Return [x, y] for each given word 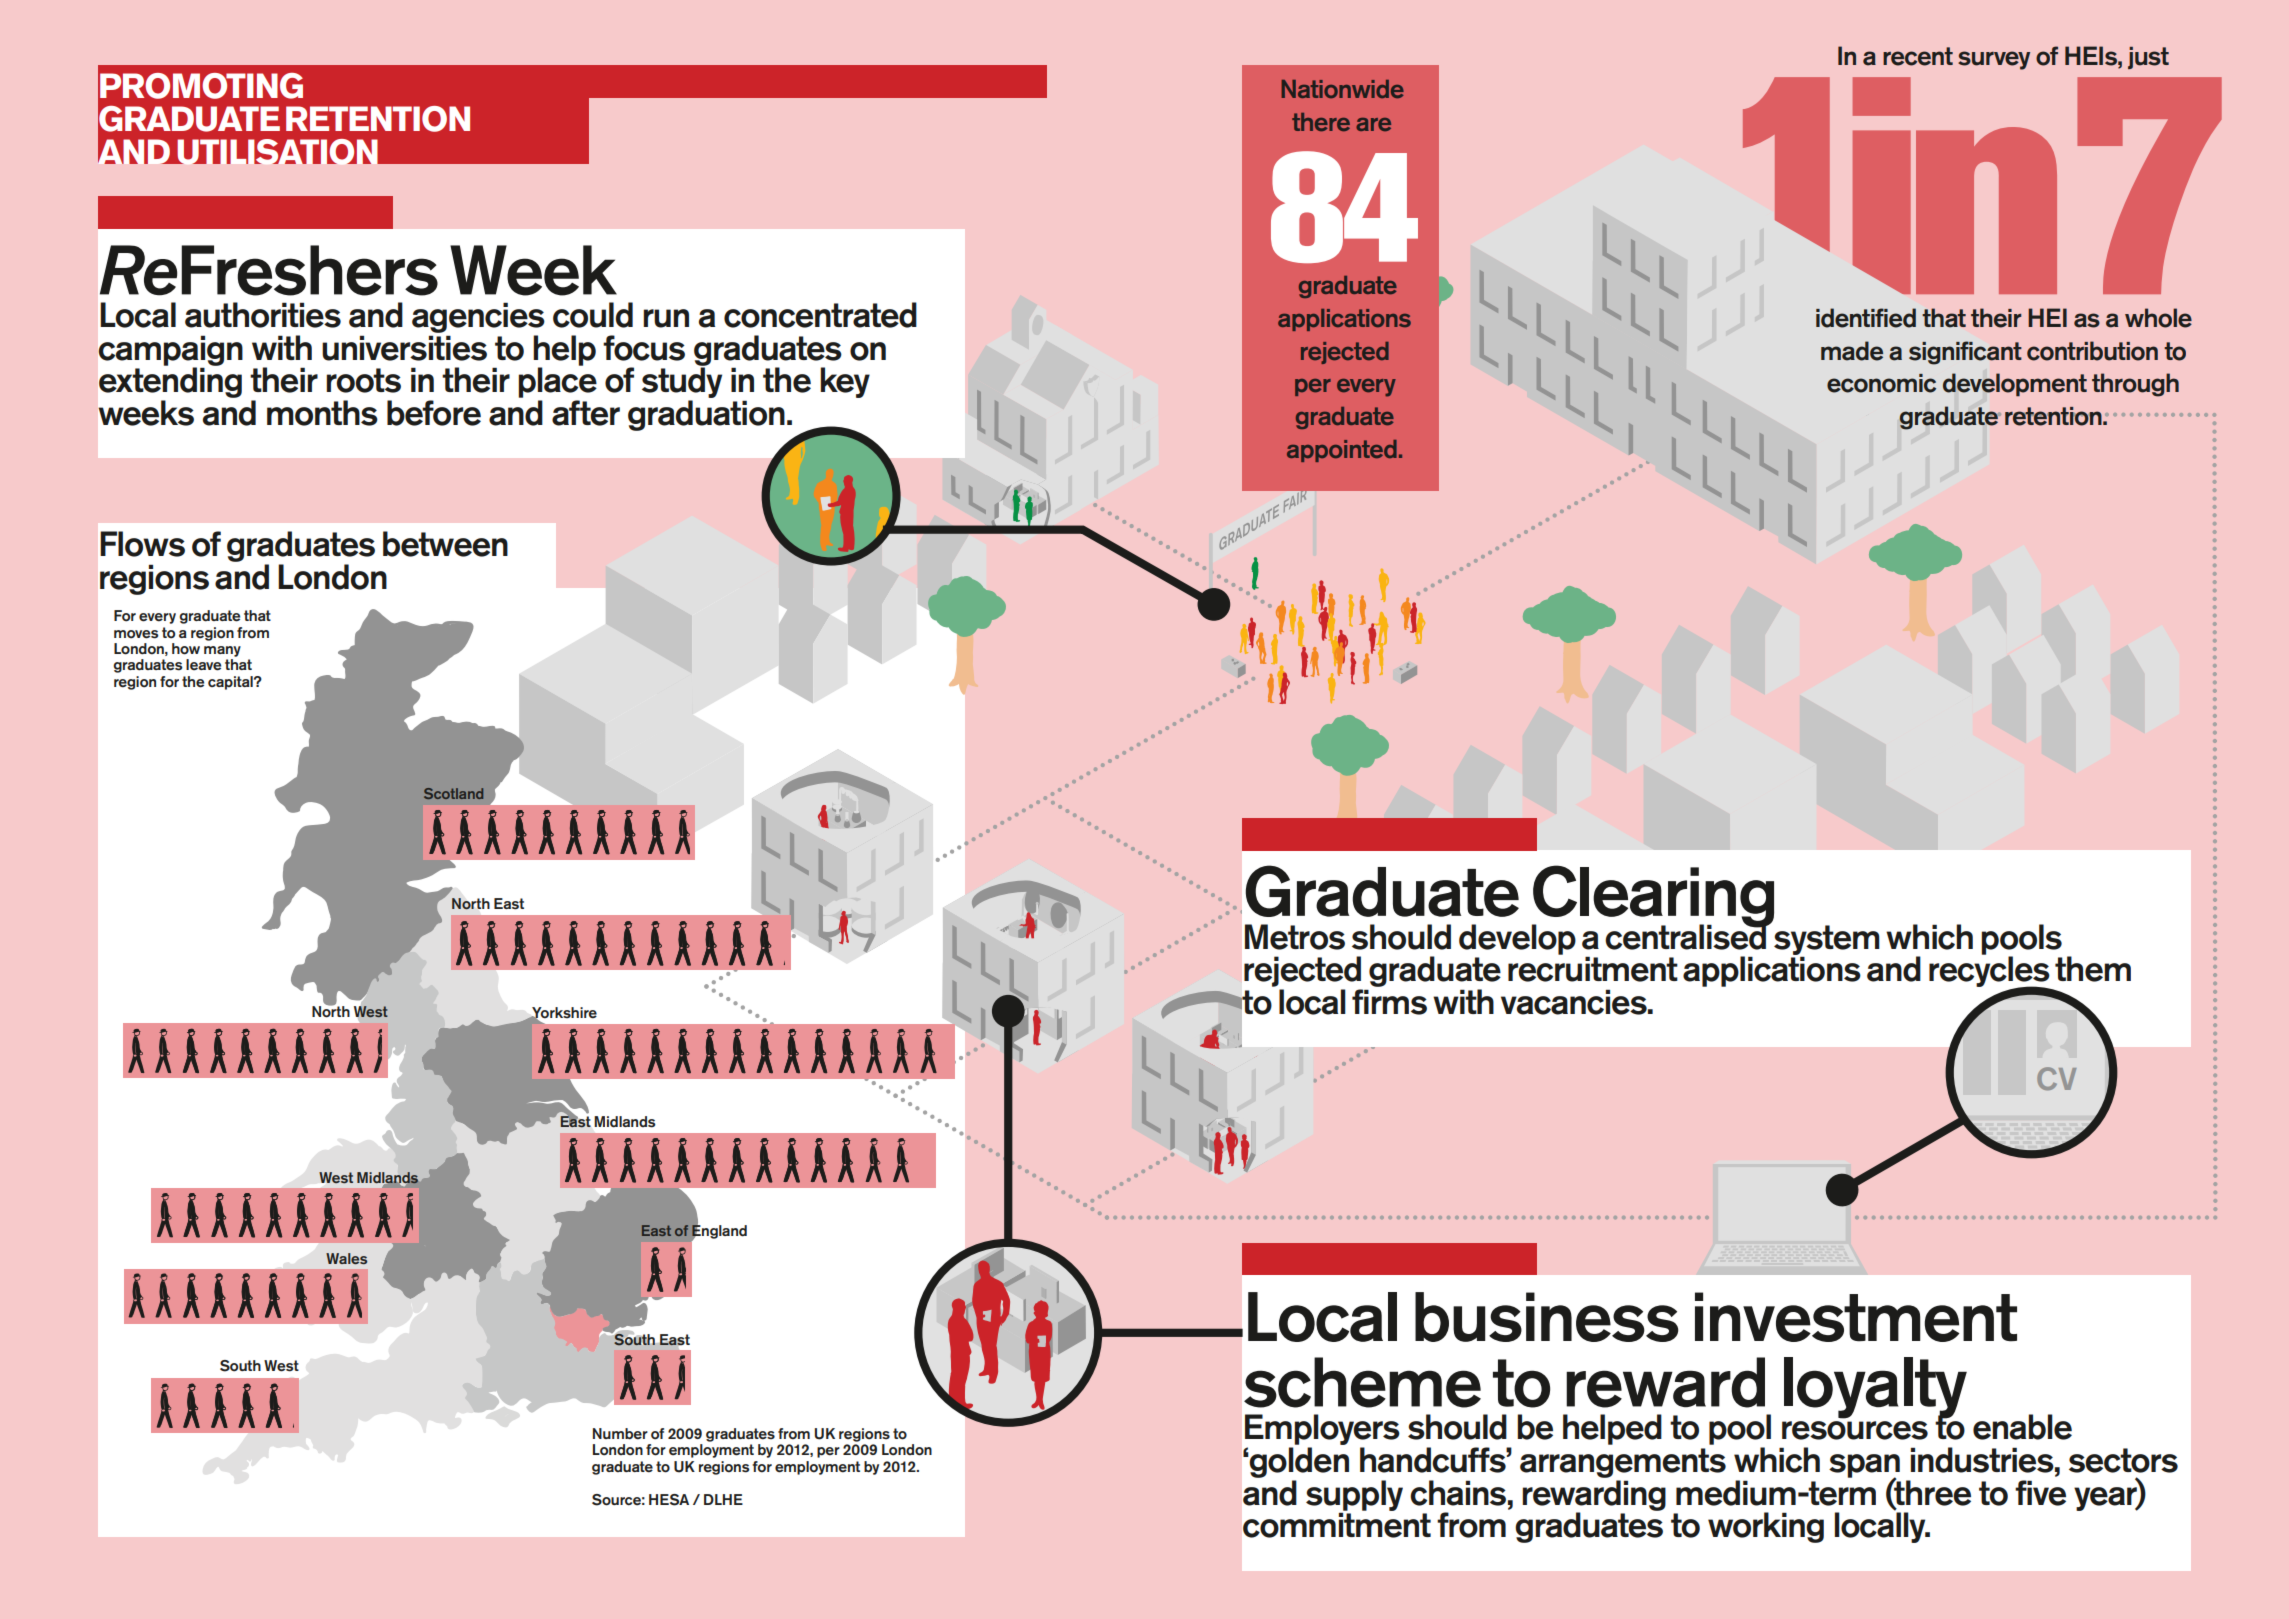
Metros [1295, 937]
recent [1918, 56]
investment [1856, 1317]
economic [1881, 383]
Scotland [453, 793]
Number [620, 1434]
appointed [1342, 451]
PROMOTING [201, 86]
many [222, 651]
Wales [346, 1258]
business [1547, 1317]
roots [363, 380]
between [445, 544]
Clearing [1653, 897]
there [1321, 122]
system [1827, 941]
